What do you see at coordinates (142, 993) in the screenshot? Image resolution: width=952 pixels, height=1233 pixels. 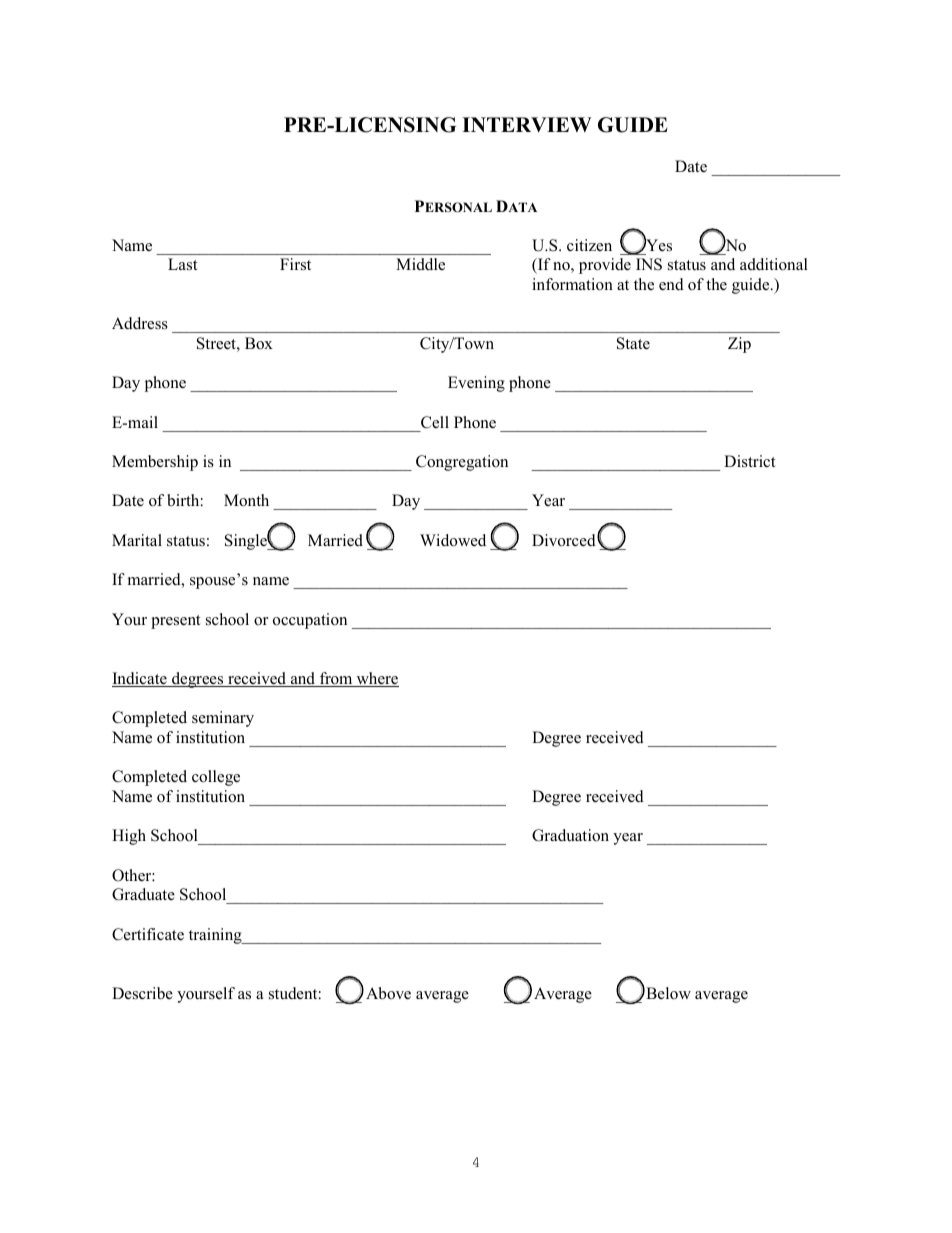 I see `Describe` at bounding box center [142, 993].
